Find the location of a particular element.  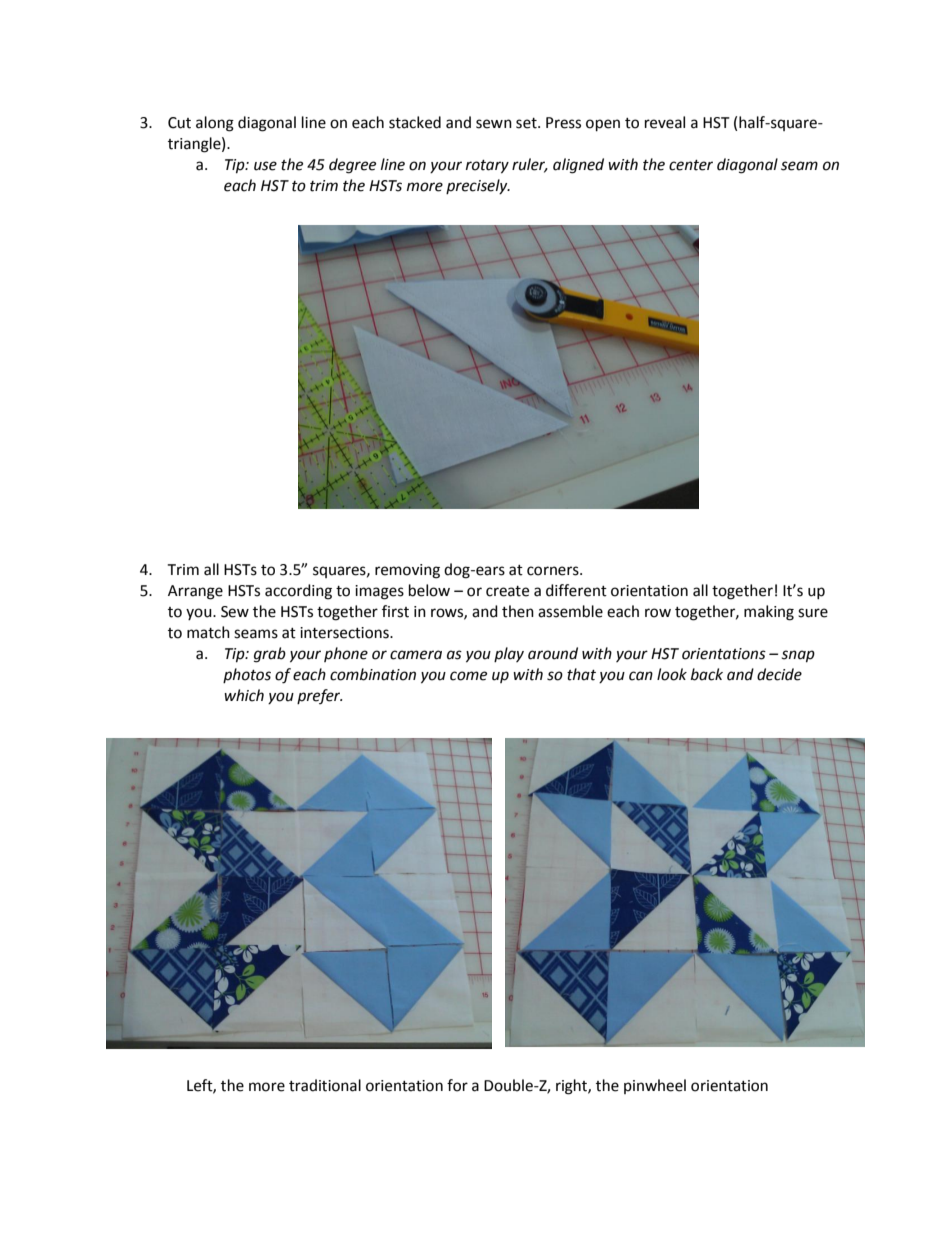

center is located at coordinates (691, 165).
